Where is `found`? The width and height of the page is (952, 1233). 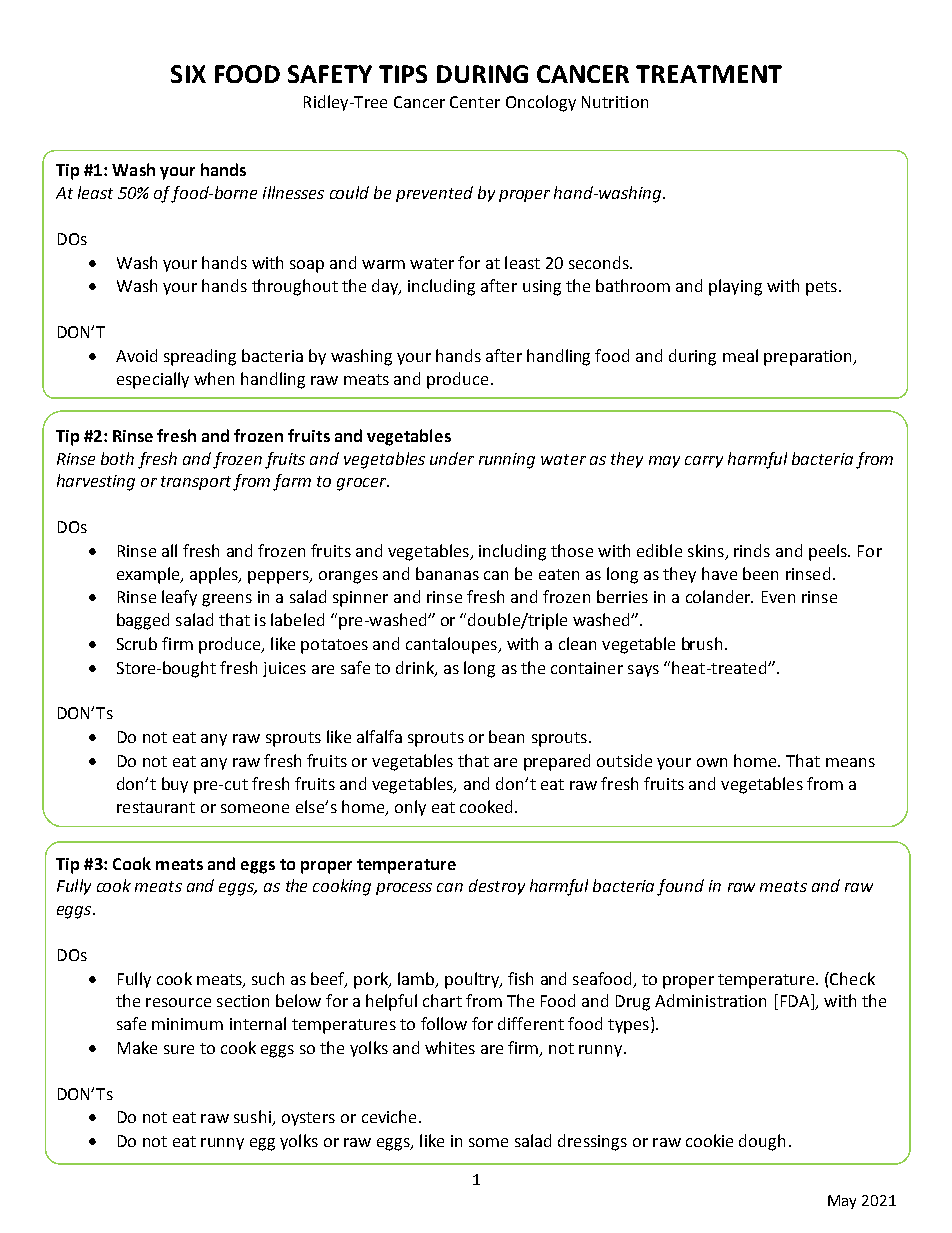 found is located at coordinates (680, 887).
